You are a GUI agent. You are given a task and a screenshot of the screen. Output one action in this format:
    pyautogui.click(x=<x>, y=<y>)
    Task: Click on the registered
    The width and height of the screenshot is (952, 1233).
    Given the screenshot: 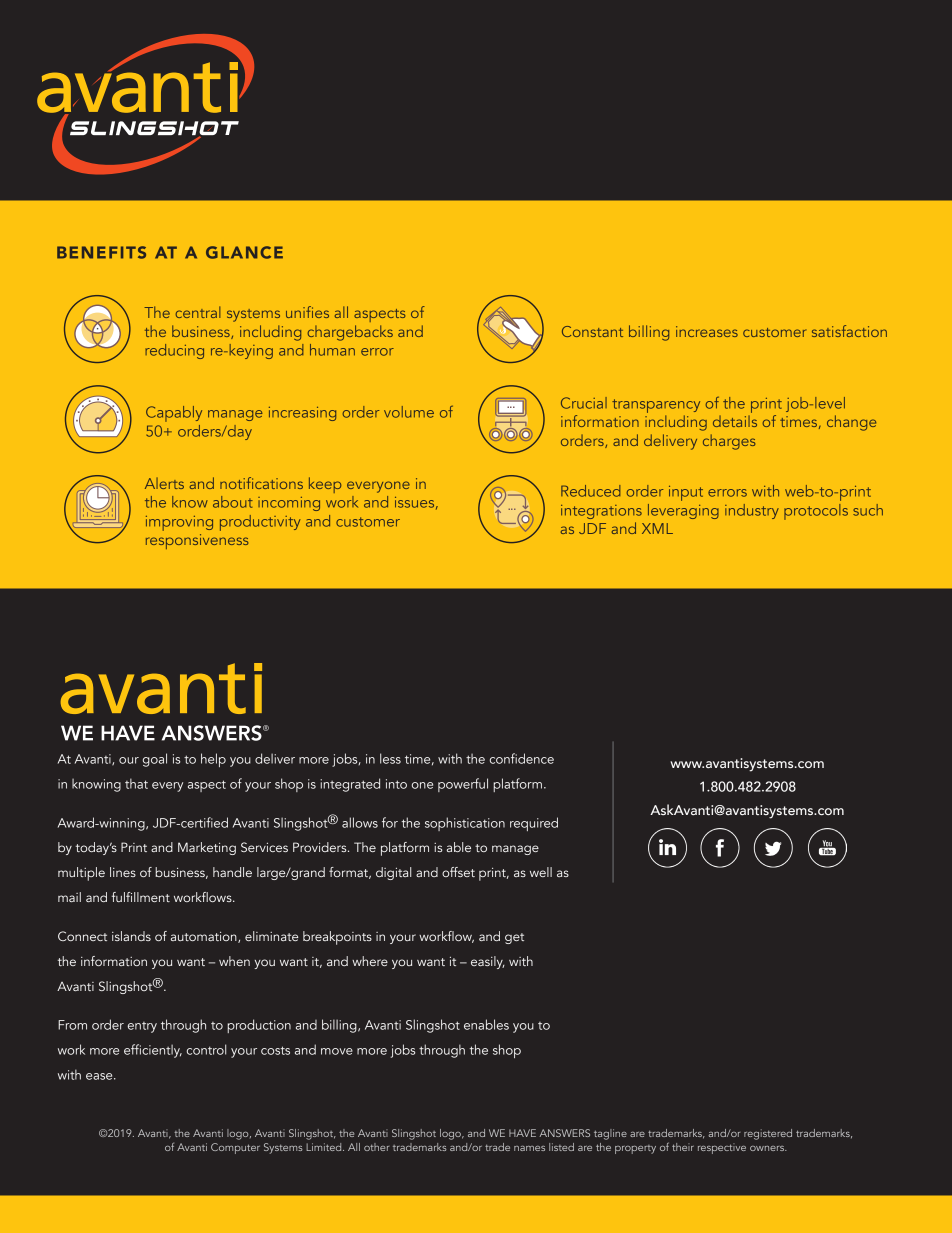 What is the action you would take?
    pyautogui.click(x=768, y=1134)
